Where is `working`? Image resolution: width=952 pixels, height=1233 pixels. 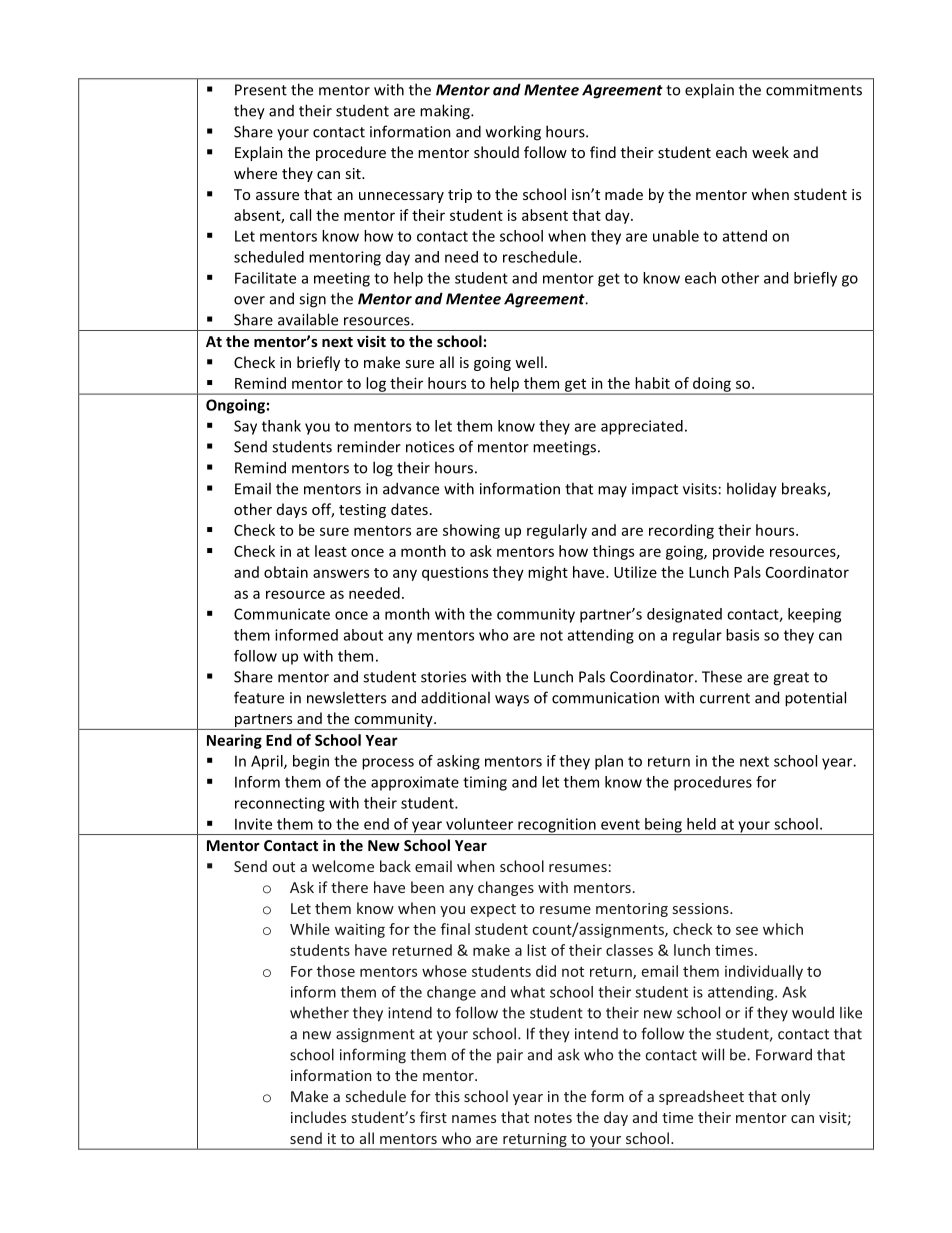 working is located at coordinates (513, 133).
